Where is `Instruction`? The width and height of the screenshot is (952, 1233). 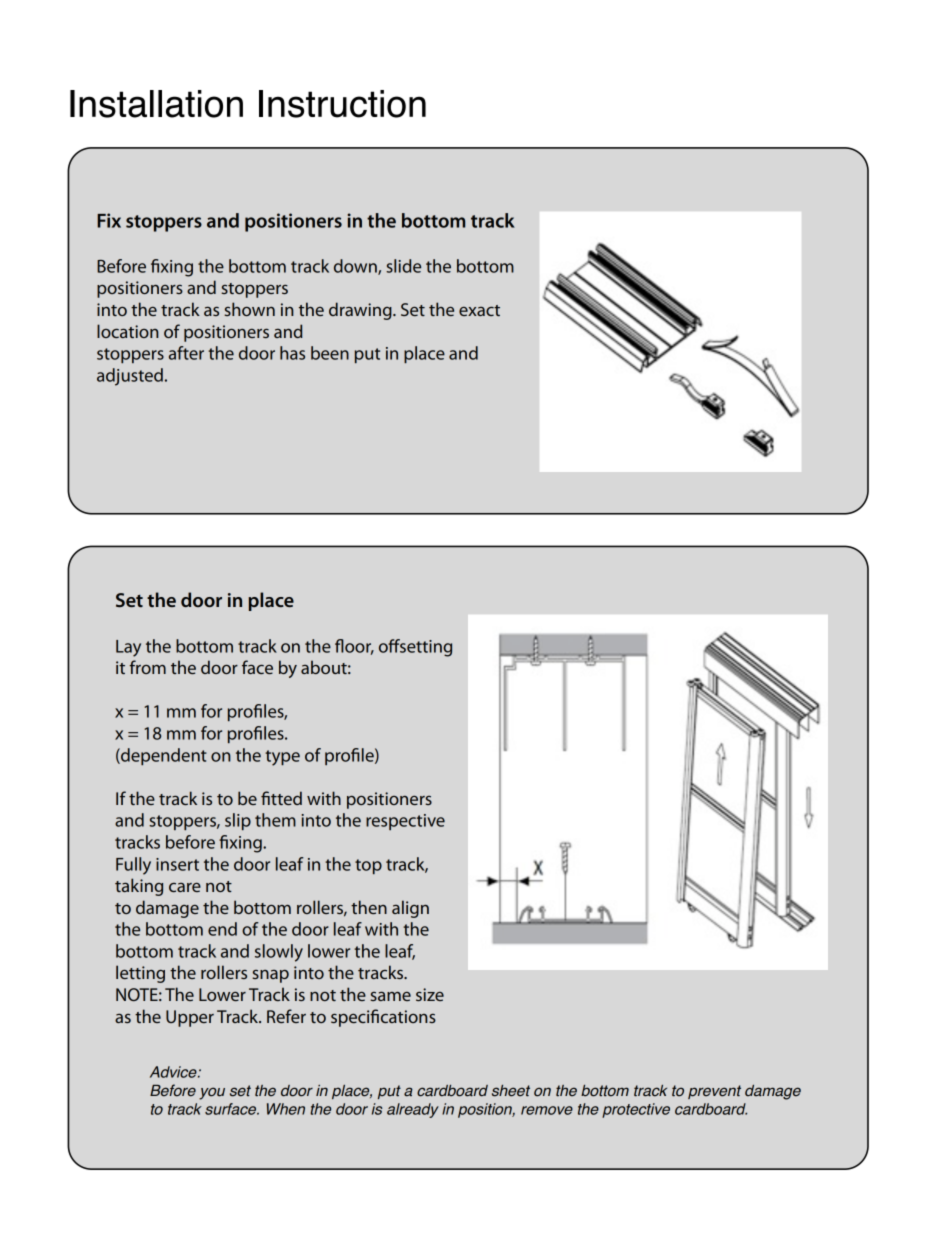 Instruction is located at coordinates (342, 104).
